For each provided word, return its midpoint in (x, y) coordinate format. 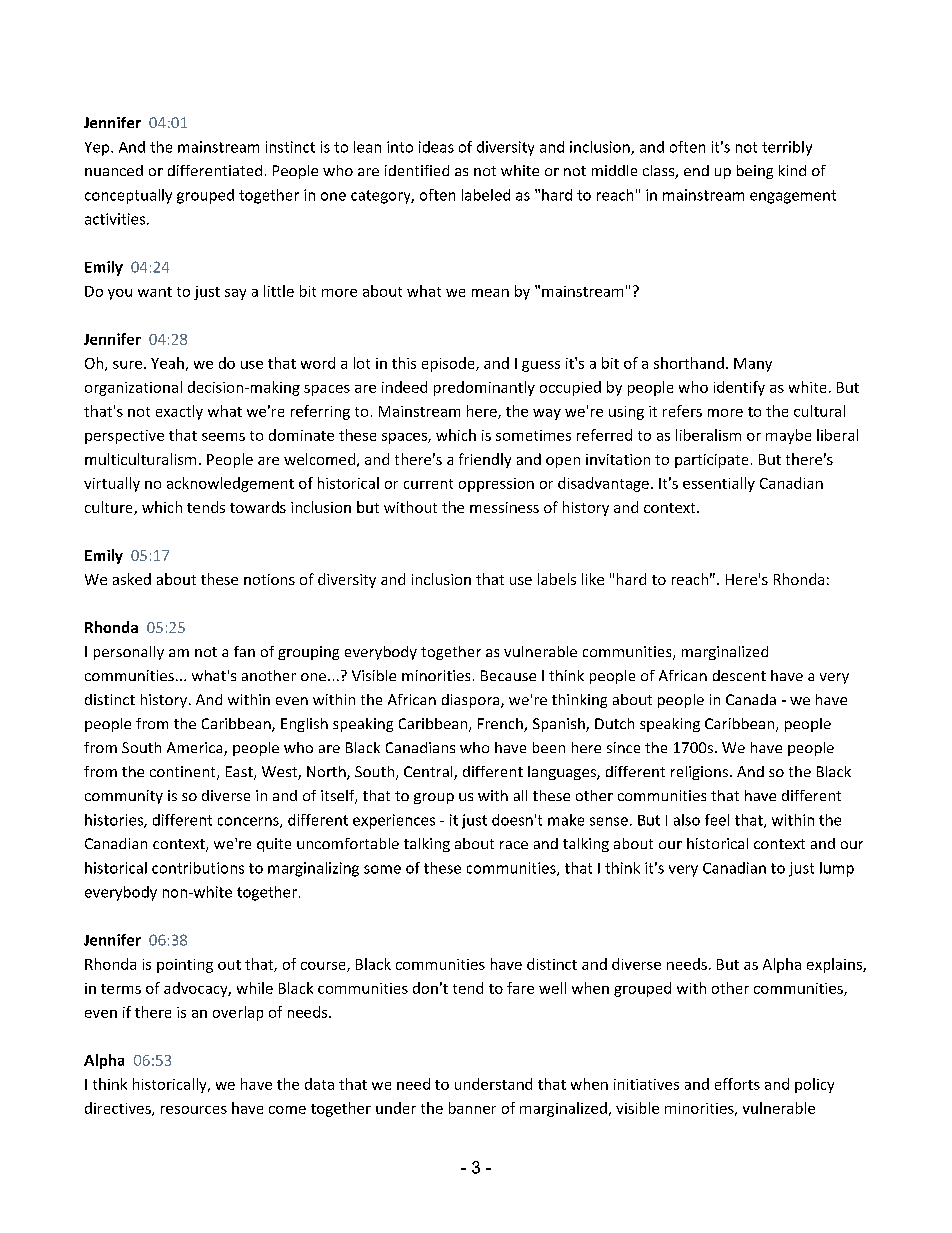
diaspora (472, 701)
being (755, 172)
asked (132, 579)
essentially (719, 484)
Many (753, 365)
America (196, 749)
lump (837, 869)
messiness (504, 507)
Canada (751, 699)
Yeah (167, 363)
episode (449, 364)
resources (194, 1110)
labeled (486, 195)
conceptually (128, 196)
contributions (198, 868)
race (514, 845)
